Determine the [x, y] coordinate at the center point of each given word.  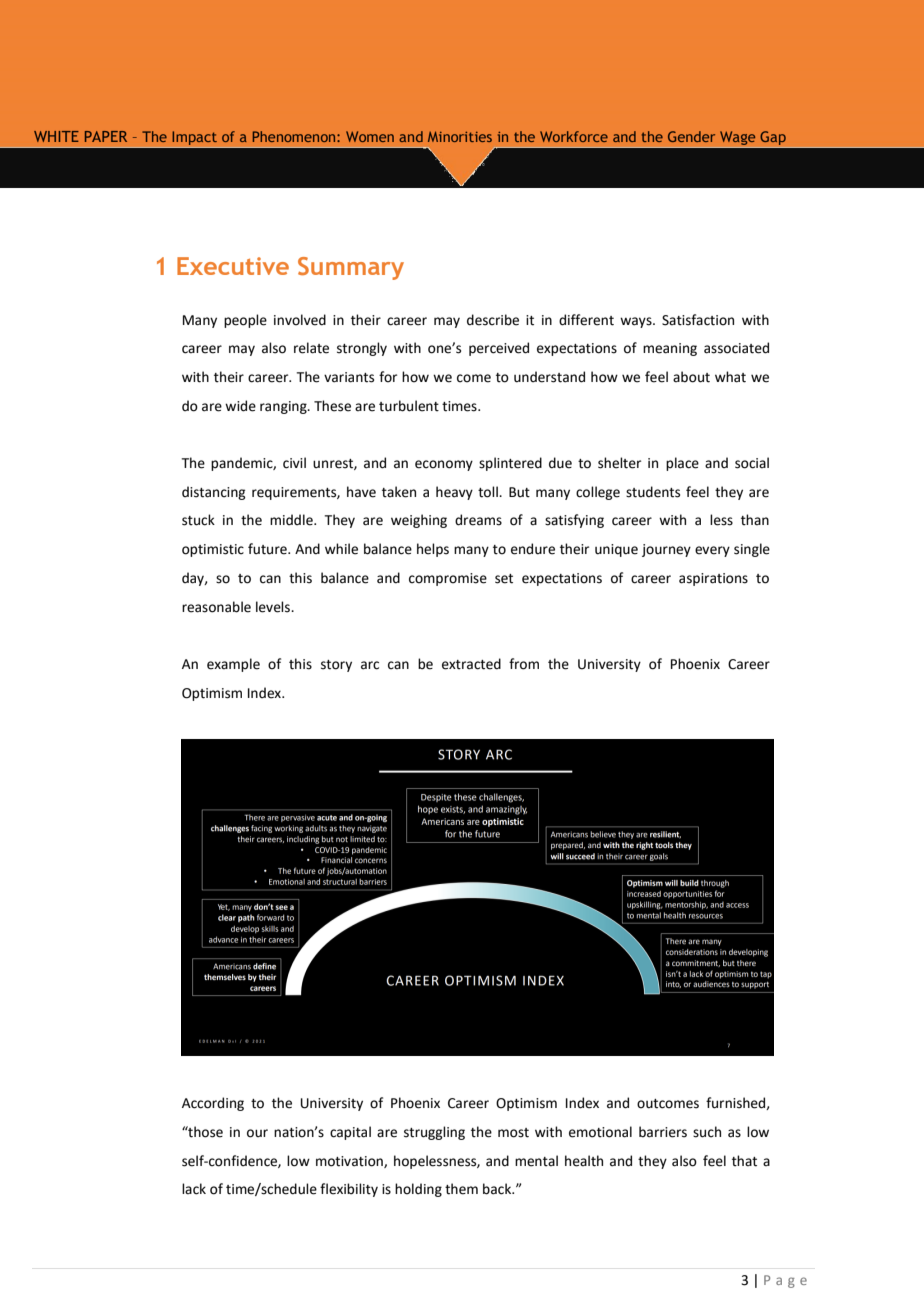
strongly [362, 349]
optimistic [213, 550]
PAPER [106, 136]
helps [433, 550]
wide [240, 406]
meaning [670, 349]
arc [370, 665]
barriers [663, 1132]
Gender [691, 136]
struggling [434, 1133]
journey [666, 550]
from [524, 664]
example [233, 665]
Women [370, 136]
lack [194, 1189]
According [213, 1104]
